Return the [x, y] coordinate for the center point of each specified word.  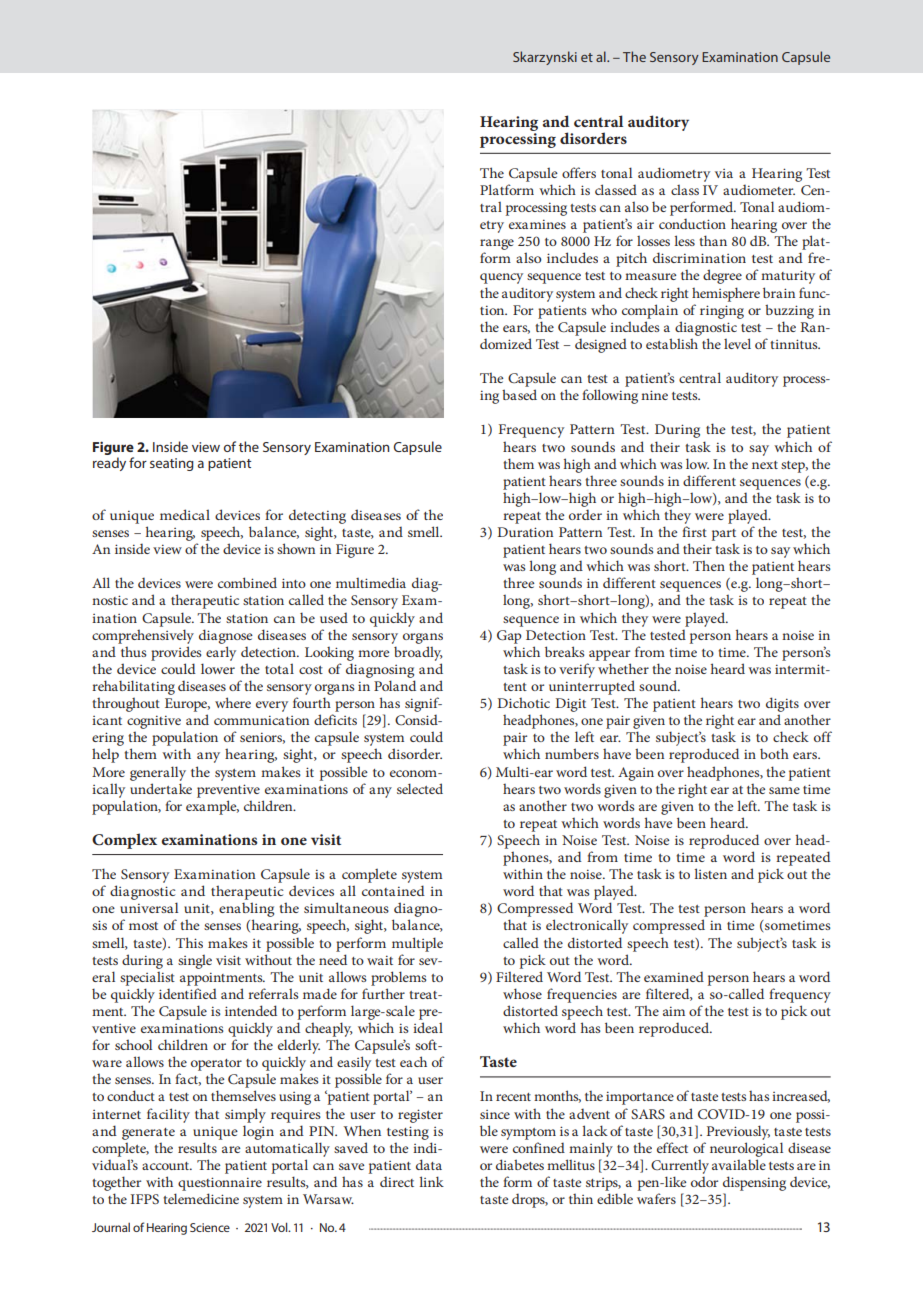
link [432, 1181]
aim [674, 1011]
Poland [395, 685]
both [774, 753]
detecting [317, 516]
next [765, 465]
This [189, 942]
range [497, 246]
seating [172, 464]
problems [399, 978]
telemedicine [201, 1198]
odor [704, 1181]
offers [579, 172]
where [233, 702]
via [724, 173]
